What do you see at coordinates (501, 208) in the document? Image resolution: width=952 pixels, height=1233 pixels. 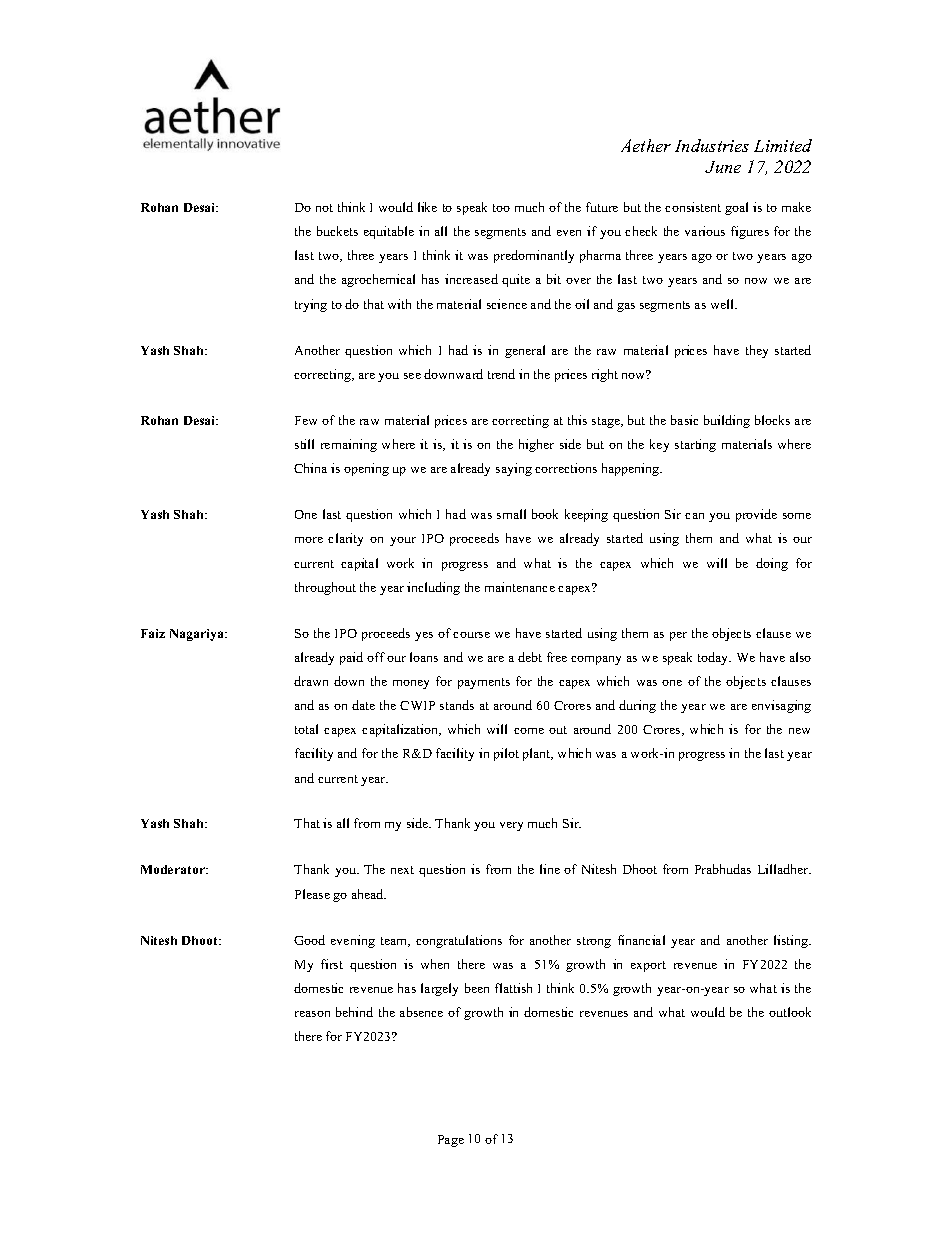 I see `too` at bounding box center [501, 208].
